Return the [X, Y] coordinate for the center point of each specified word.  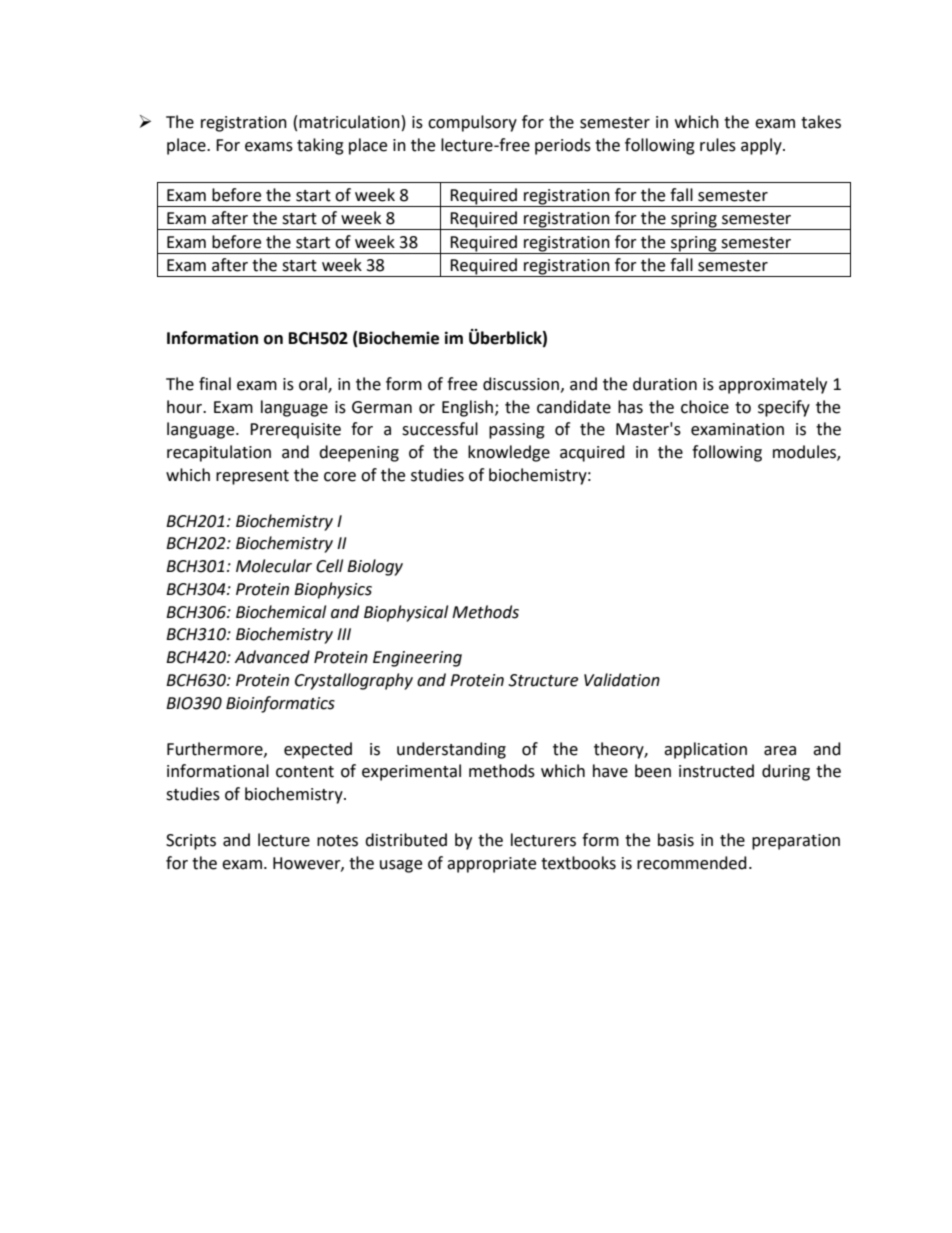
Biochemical [281, 612]
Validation [622, 680]
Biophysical [406, 613]
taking [320, 146]
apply [762, 146]
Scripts [191, 842]
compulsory [472, 123]
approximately [773, 385]
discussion [521, 384]
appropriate [491, 865]
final [215, 384]
